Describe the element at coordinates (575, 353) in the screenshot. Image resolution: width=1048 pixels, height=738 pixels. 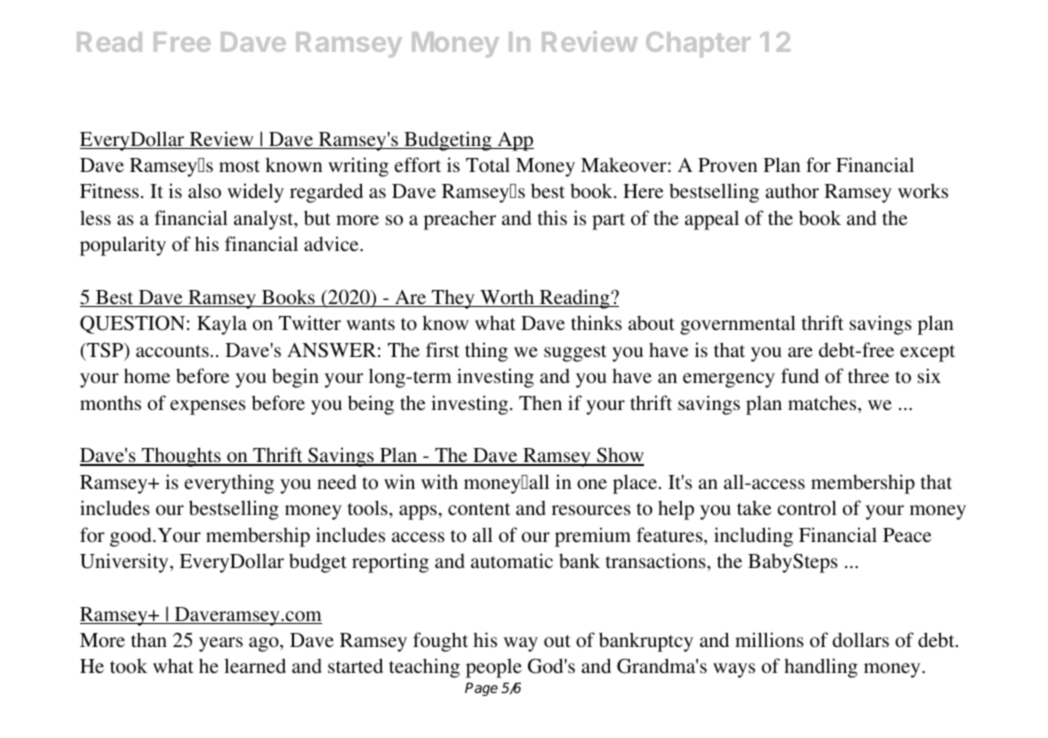
I see `suggest` at that location.
